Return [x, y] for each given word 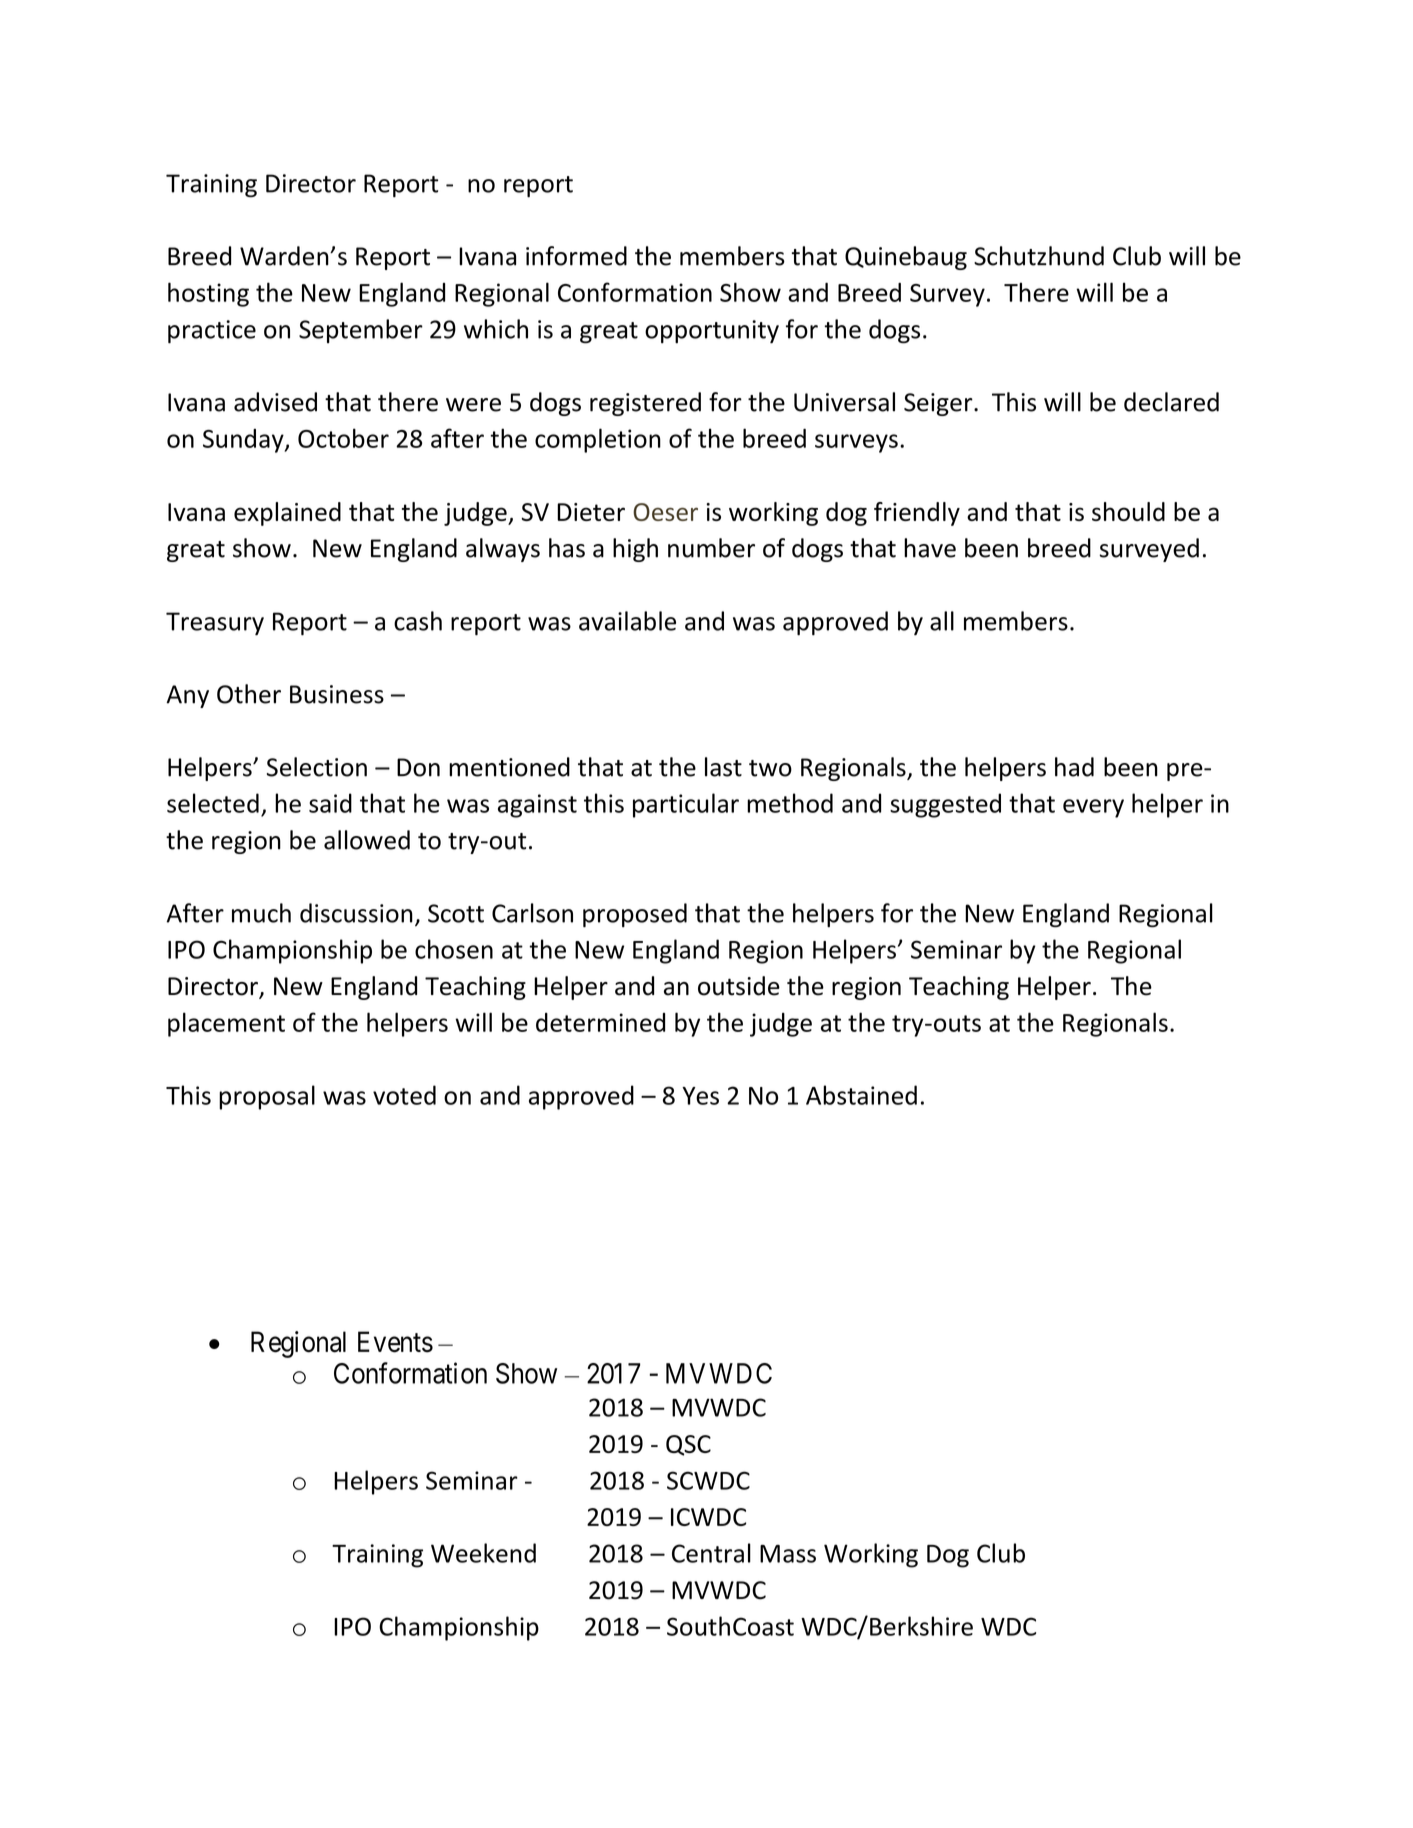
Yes [700, 1096]
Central [711, 1553]
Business [337, 694]
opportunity [712, 332]
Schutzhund [1039, 256]
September [361, 331]
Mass [788, 1554]
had [1074, 767]
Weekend [483, 1553]
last [723, 767]
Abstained [861, 1095]
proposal [267, 1097]
